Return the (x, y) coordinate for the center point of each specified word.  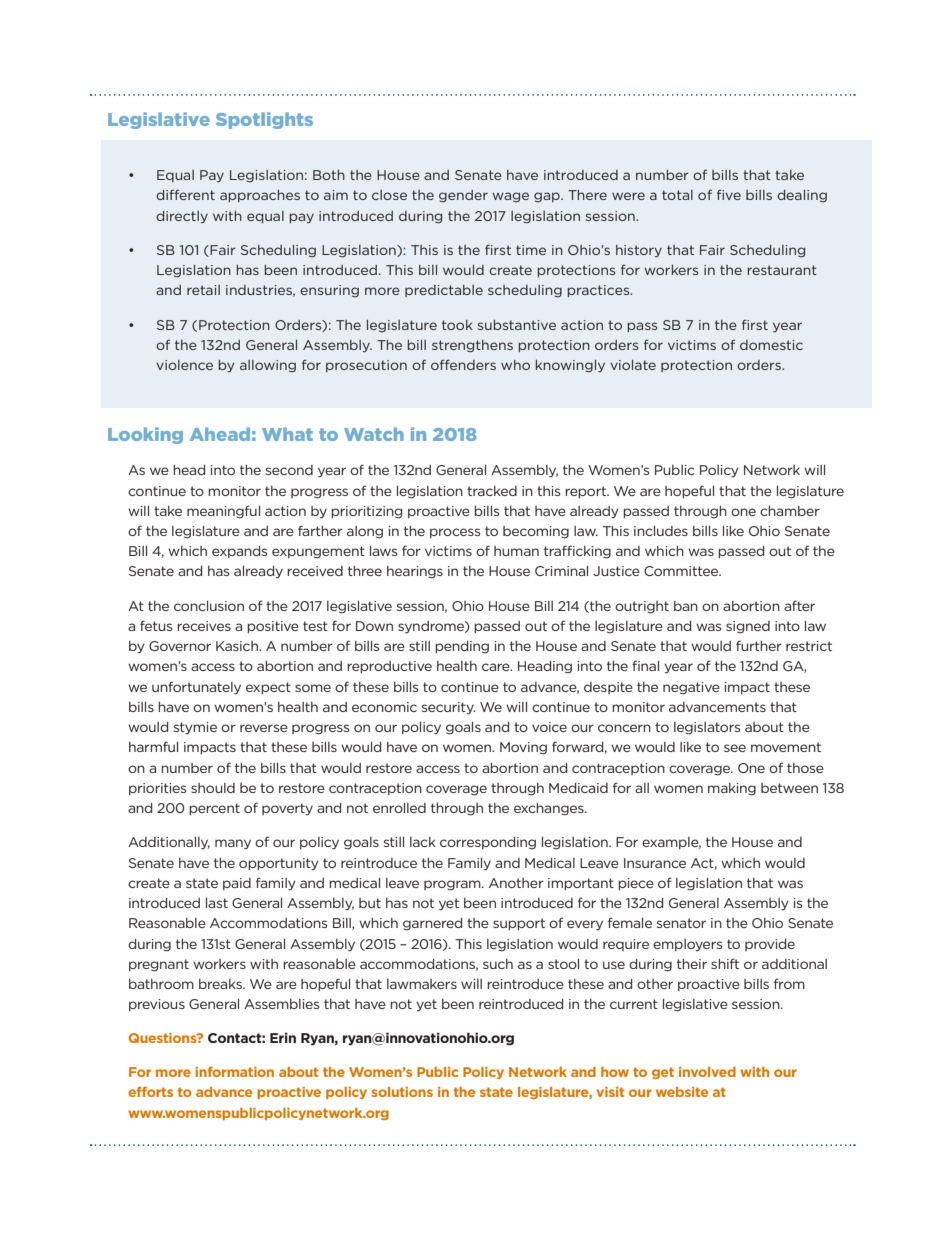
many (233, 844)
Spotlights (264, 120)
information (234, 1072)
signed (748, 627)
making (732, 789)
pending (462, 647)
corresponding (488, 843)
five (729, 194)
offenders (463, 364)
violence (184, 365)
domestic (771, 345)
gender (463, 196)
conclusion (209, 606)
